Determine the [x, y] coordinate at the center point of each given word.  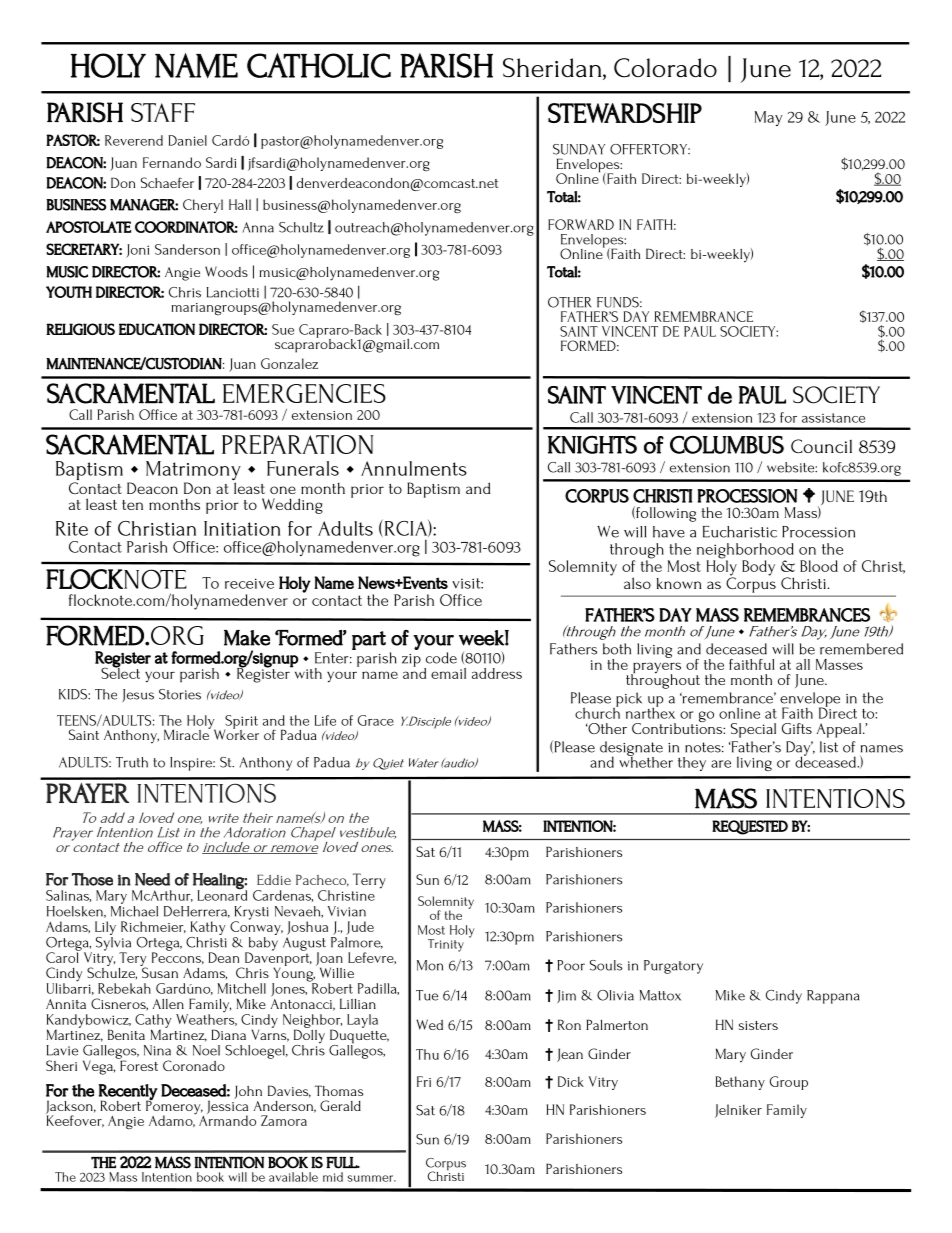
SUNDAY [579, 149]
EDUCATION [157, 329]
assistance [833, 418]
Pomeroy [174, 1107]
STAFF [163, 112]
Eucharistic [740, 532]
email [448, 673]
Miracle [187, 733]
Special [753, 730]
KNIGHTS [592, 445]
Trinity [446, 945]
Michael [134, 910]
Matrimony [193, 472]
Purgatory [673, 967]
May [769, 118]
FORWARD [581, 224]
